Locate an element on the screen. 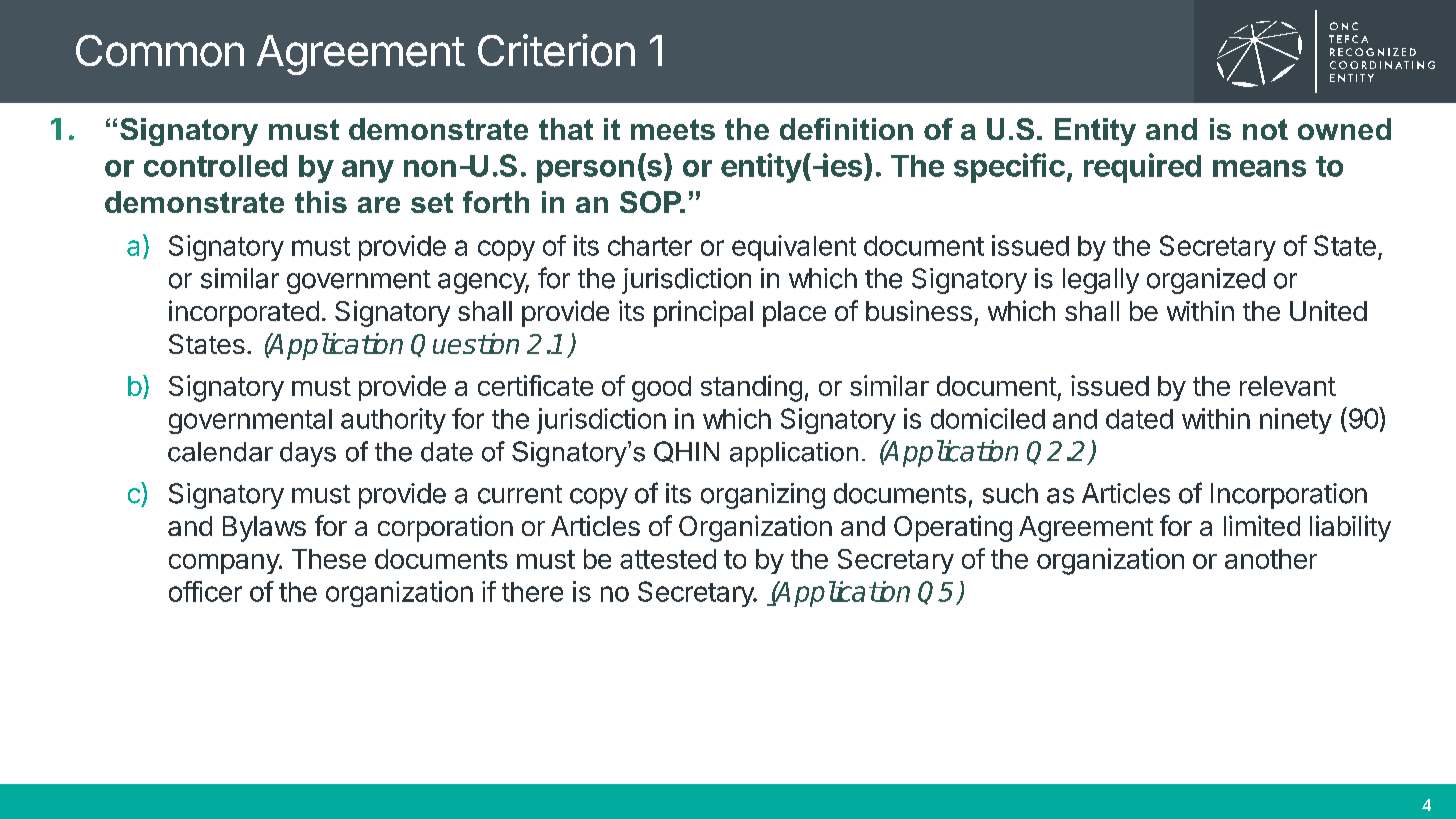 Image resolution: width=1456 pixels, height=819 pixels. place is located at coordinates (794, 314).
